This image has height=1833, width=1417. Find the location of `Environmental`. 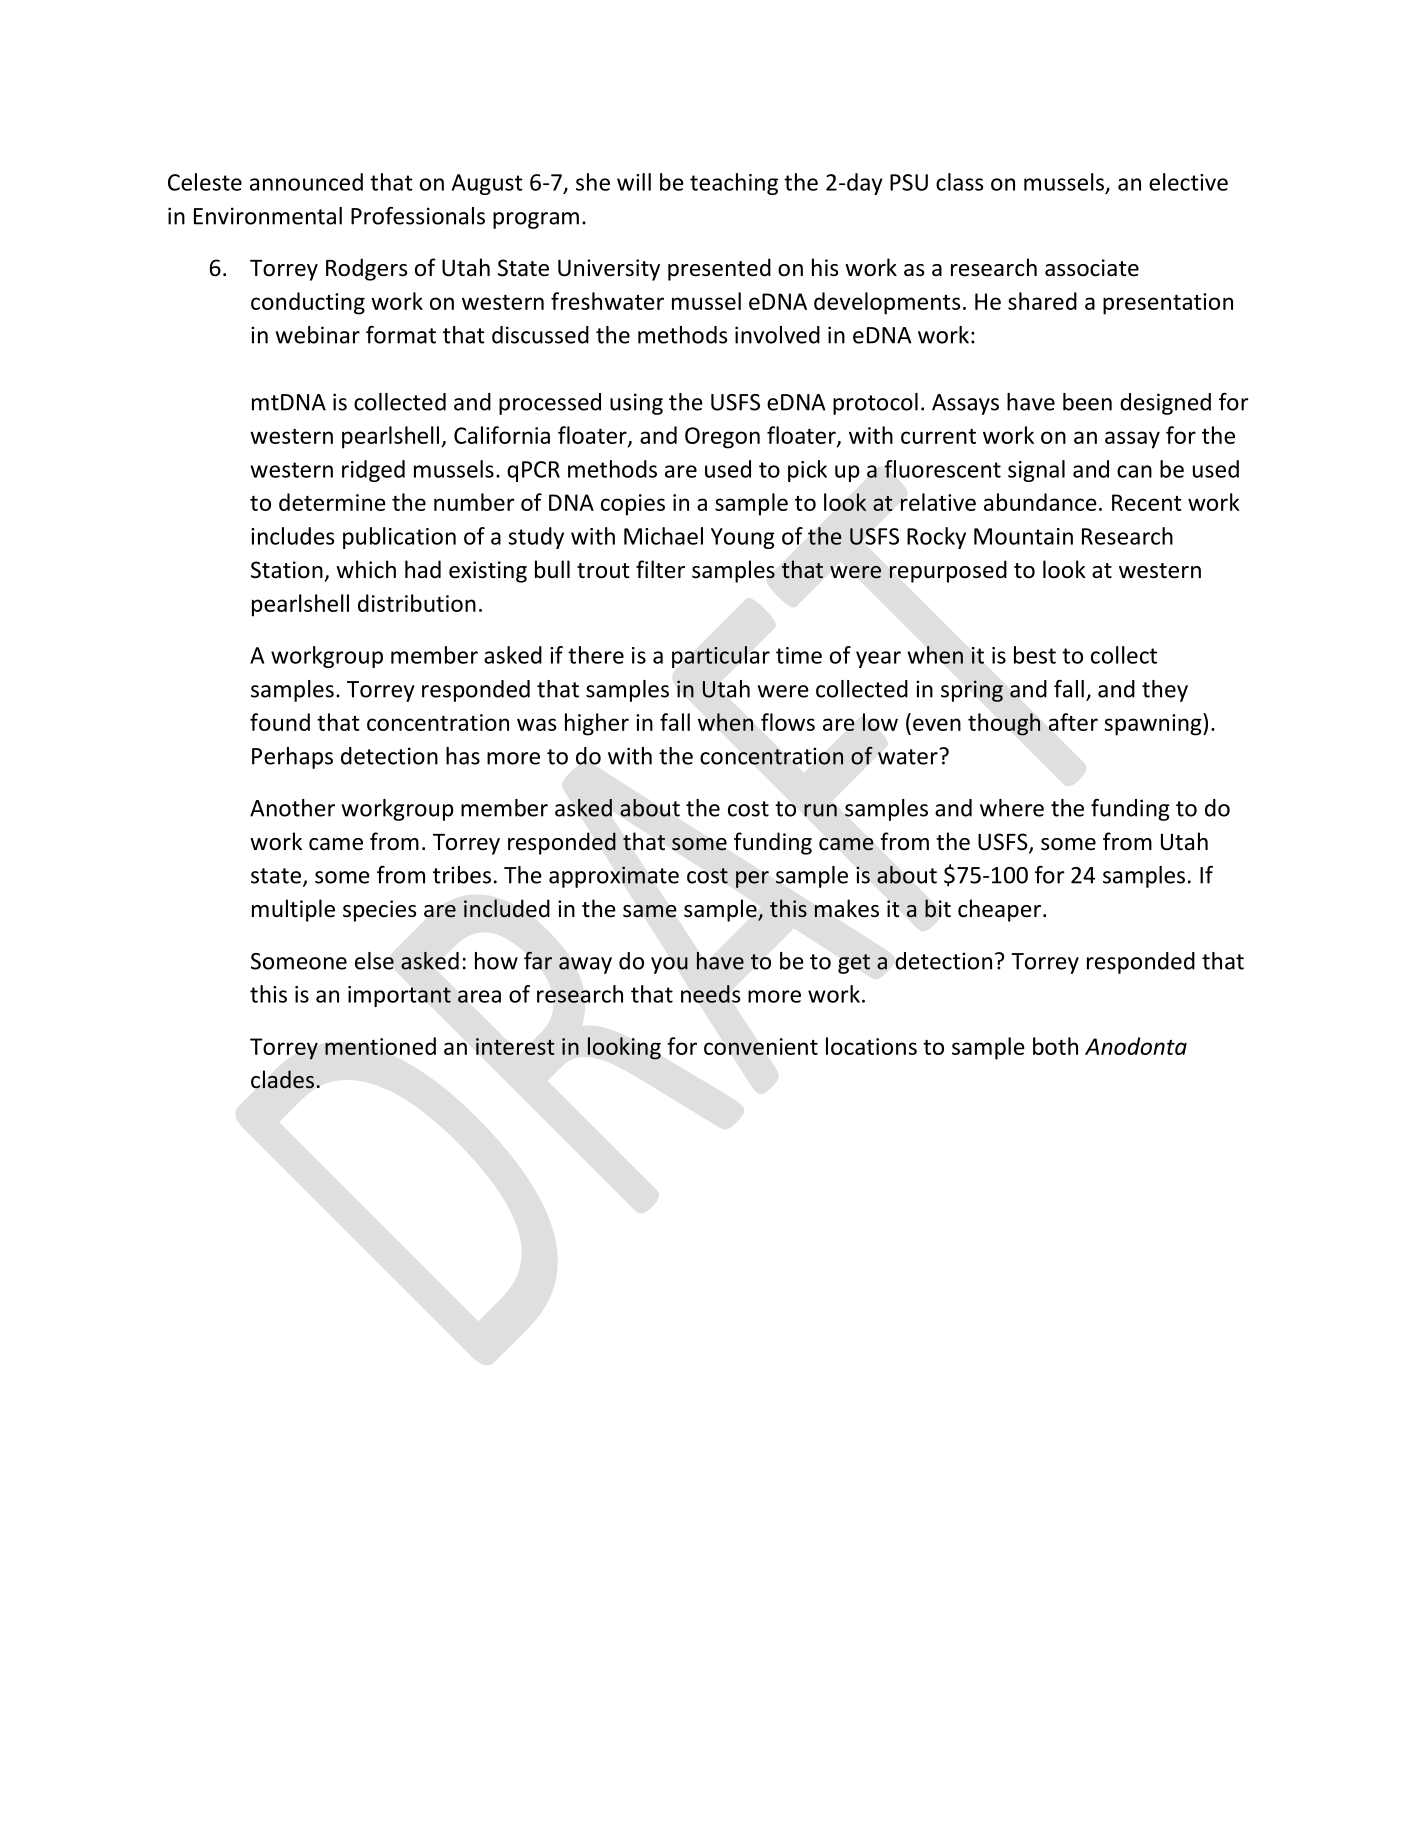

Environmental is located at coordinates (268, 216).
